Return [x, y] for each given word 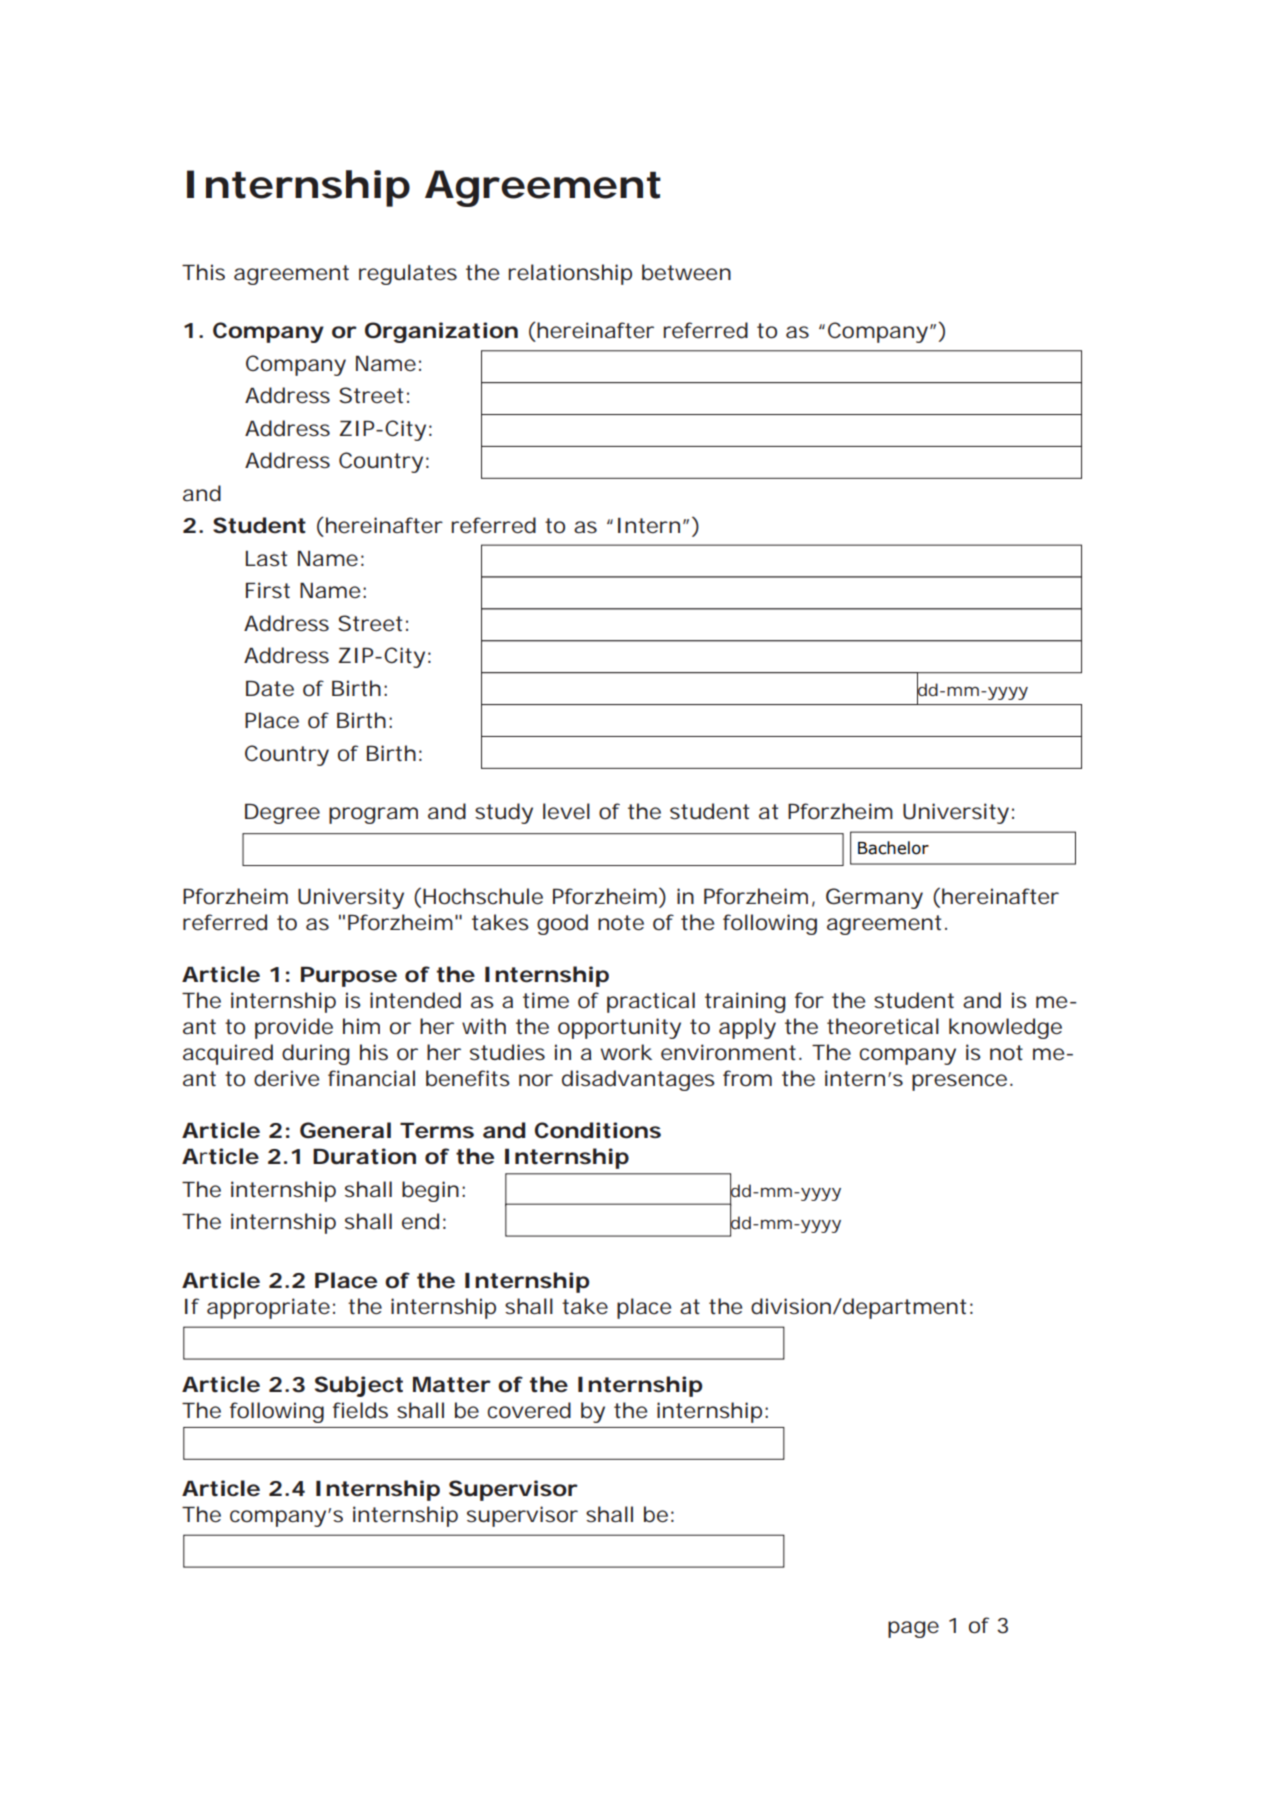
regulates [408, 274]
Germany [874, 898]
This [203, 272]
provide [294, 1028]
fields [360, 1410]
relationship [570, 274]
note [621, 923]
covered [529, 1410]
